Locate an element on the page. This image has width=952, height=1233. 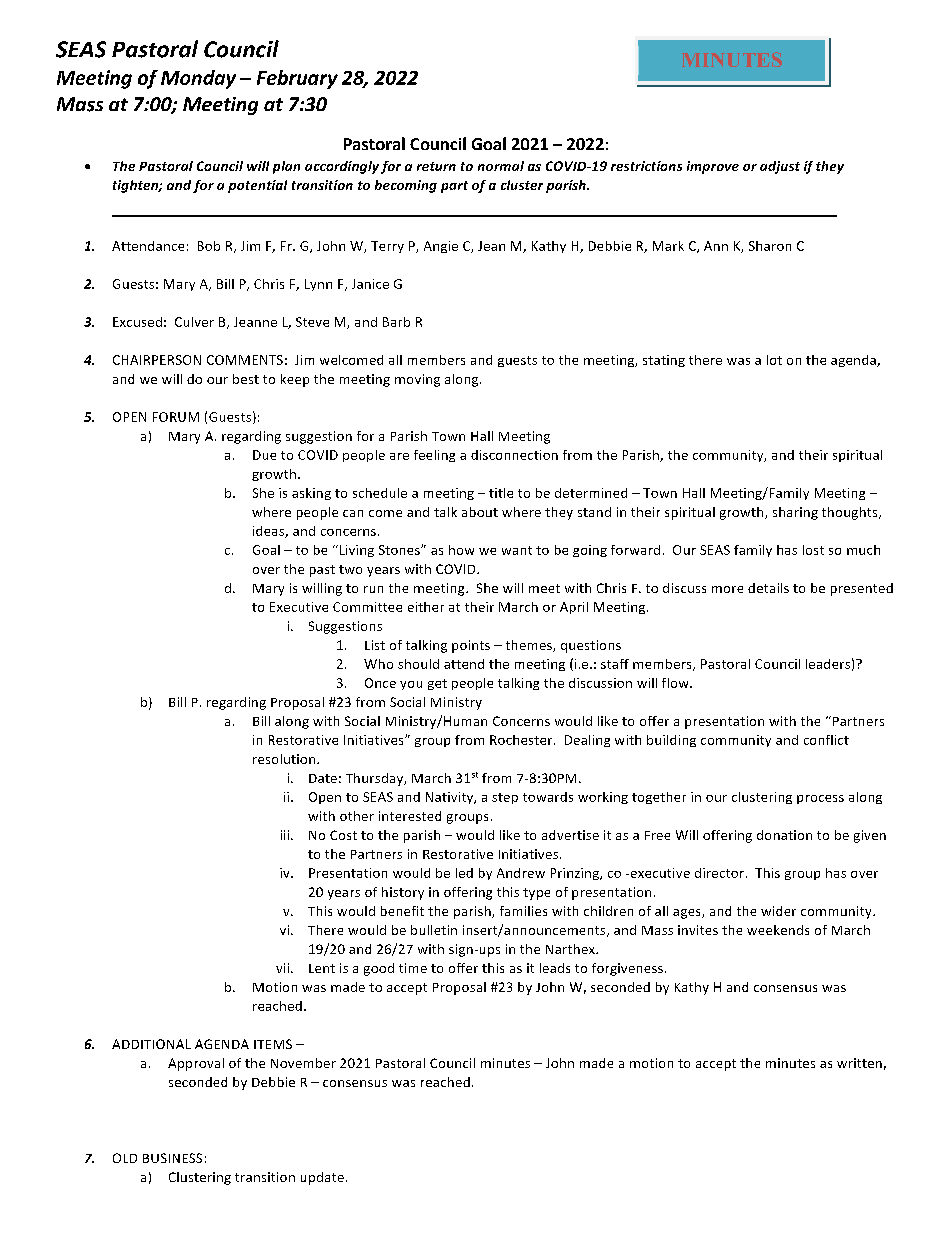
normal is located at coordinates (501, 166).
